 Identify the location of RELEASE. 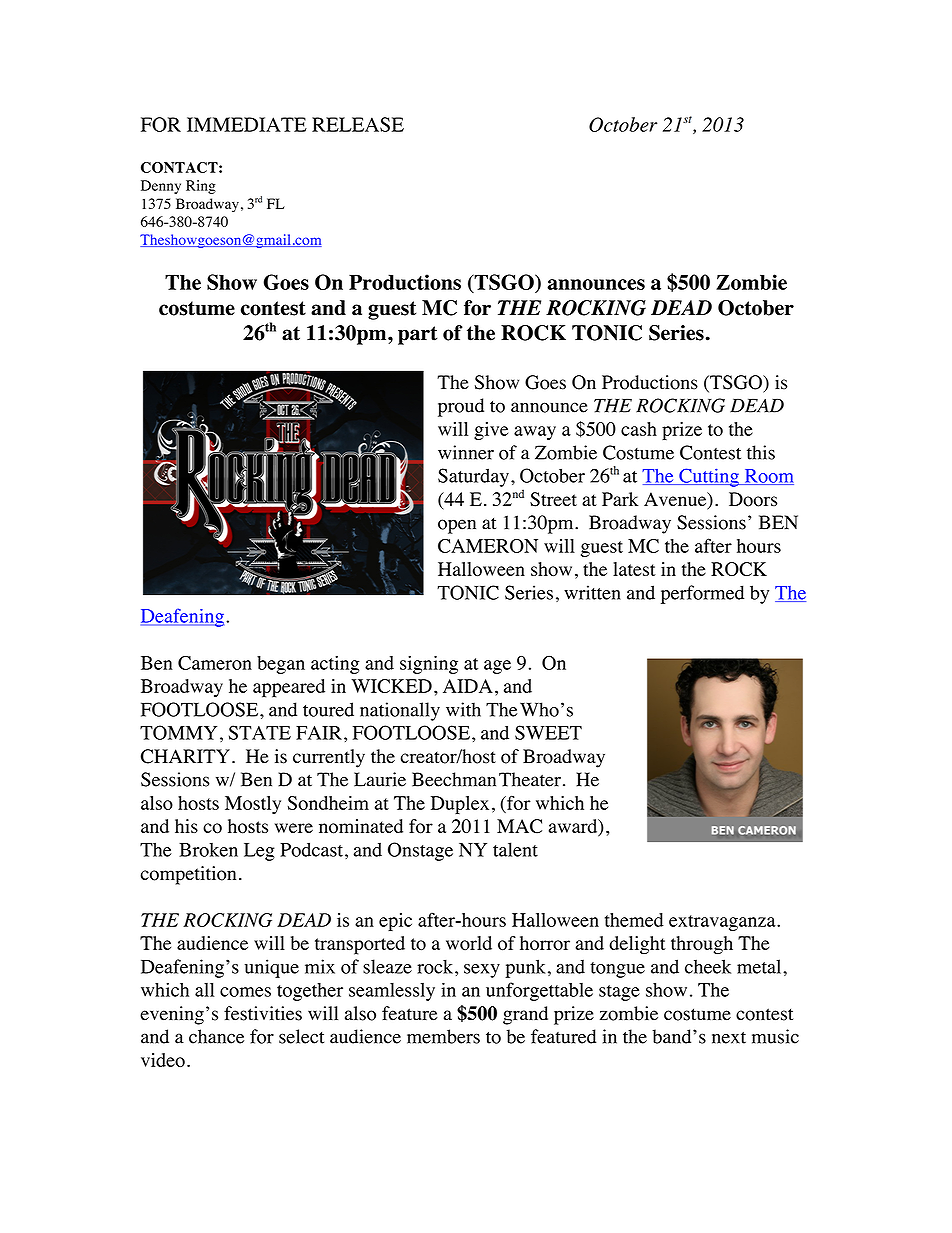
(358, 124).
